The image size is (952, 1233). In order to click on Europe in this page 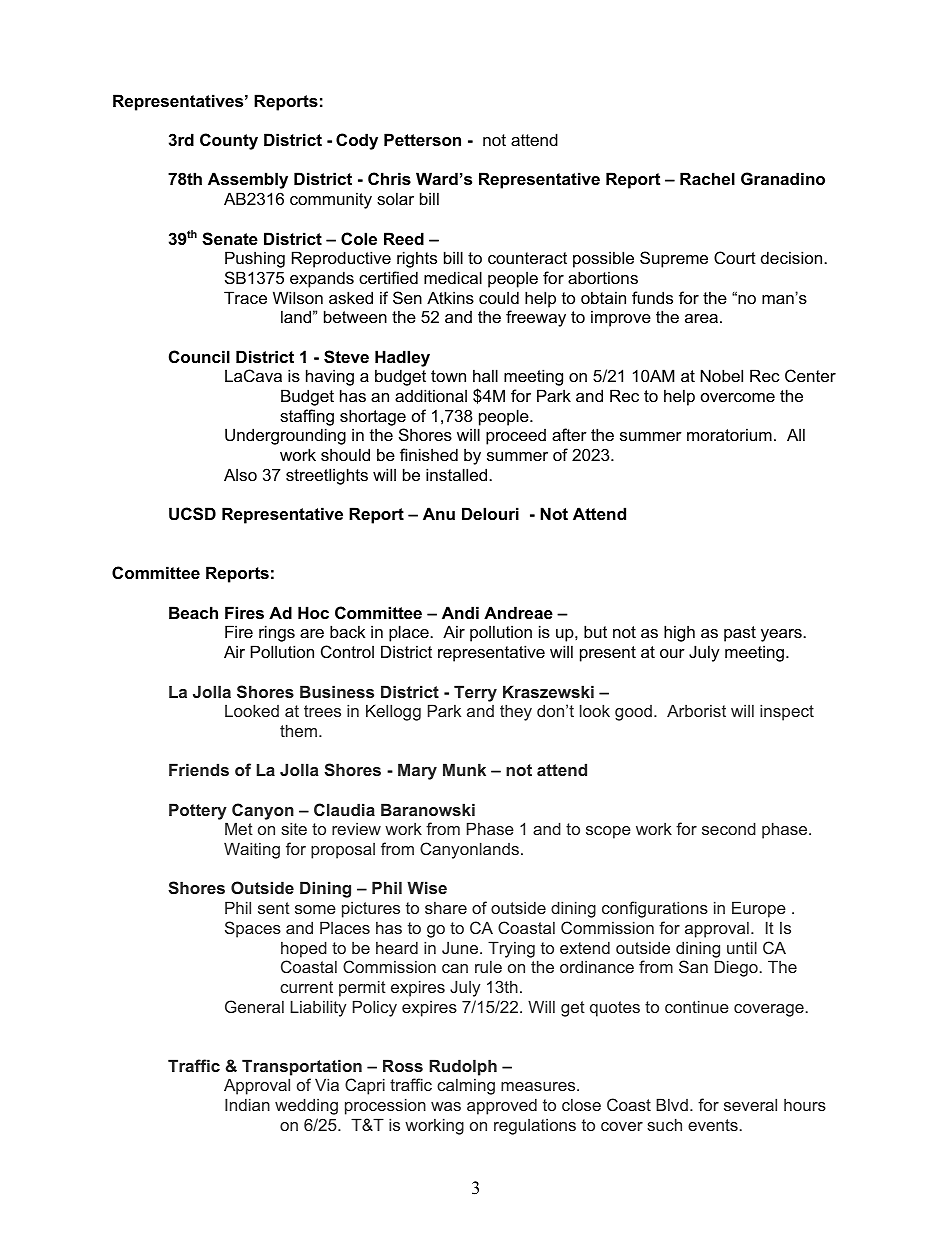, I will do `click(759, 909)`.
